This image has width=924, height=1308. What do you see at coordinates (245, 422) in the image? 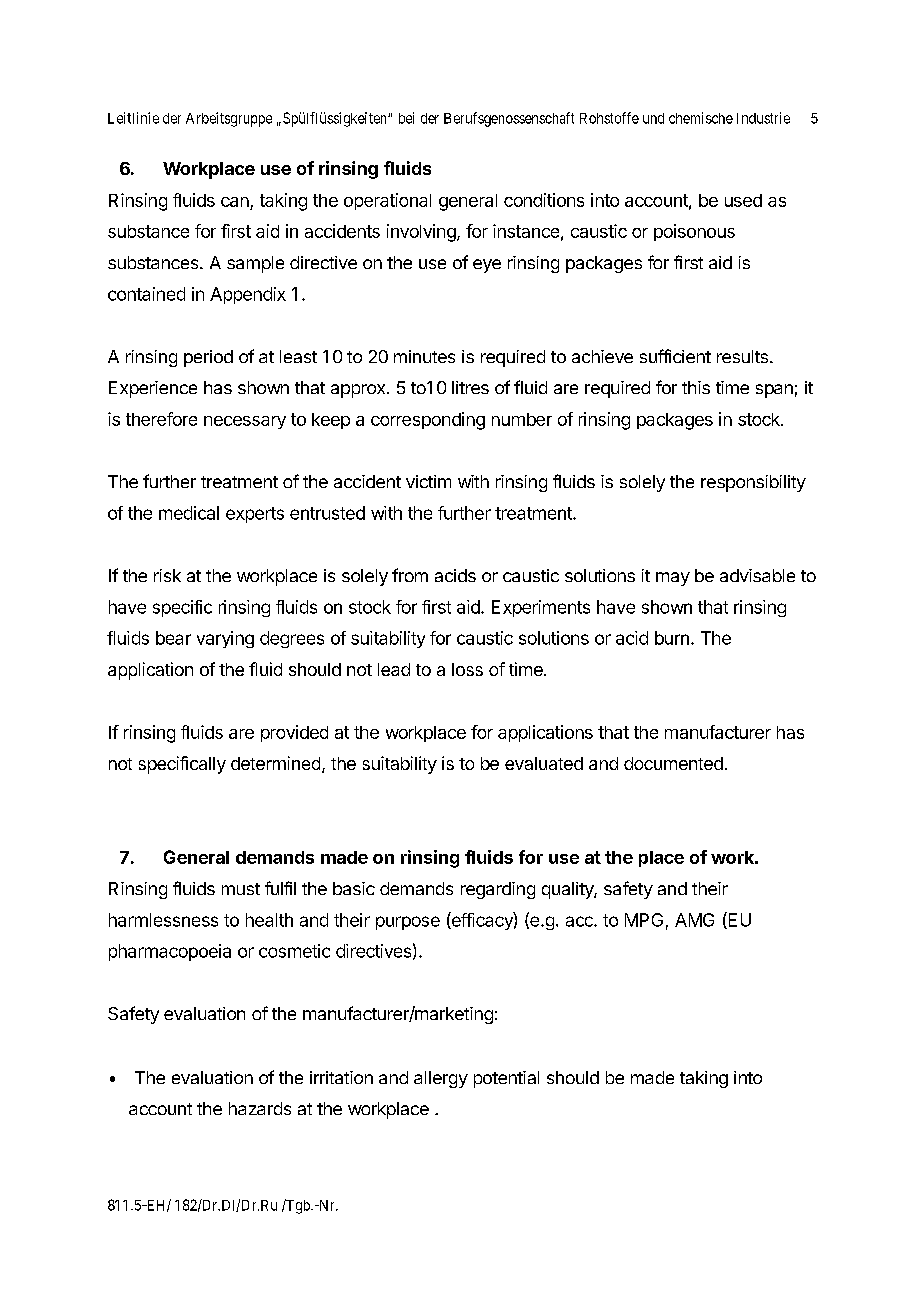
I see `necessary` at bounding box center [245, 422].
